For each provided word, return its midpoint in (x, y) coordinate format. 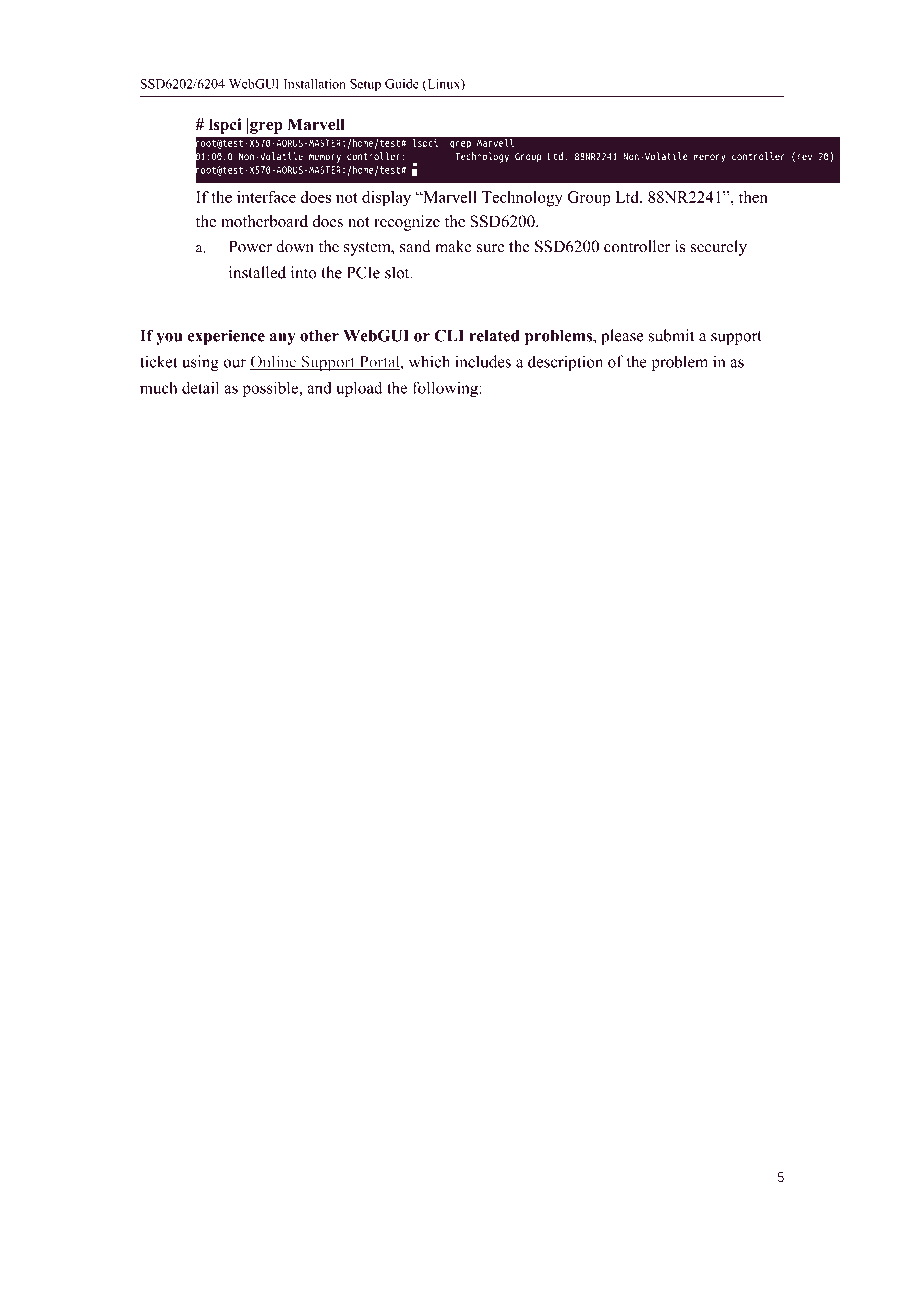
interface (266, 197)
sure (490, 248)
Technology (522, 199)
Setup (365, 85)
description (565, 363)
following (446, 389)
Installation (315, 84)
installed (257, 272)
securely (719, 248)
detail (200, 387)
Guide (402, 84)
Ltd (628, 197)
